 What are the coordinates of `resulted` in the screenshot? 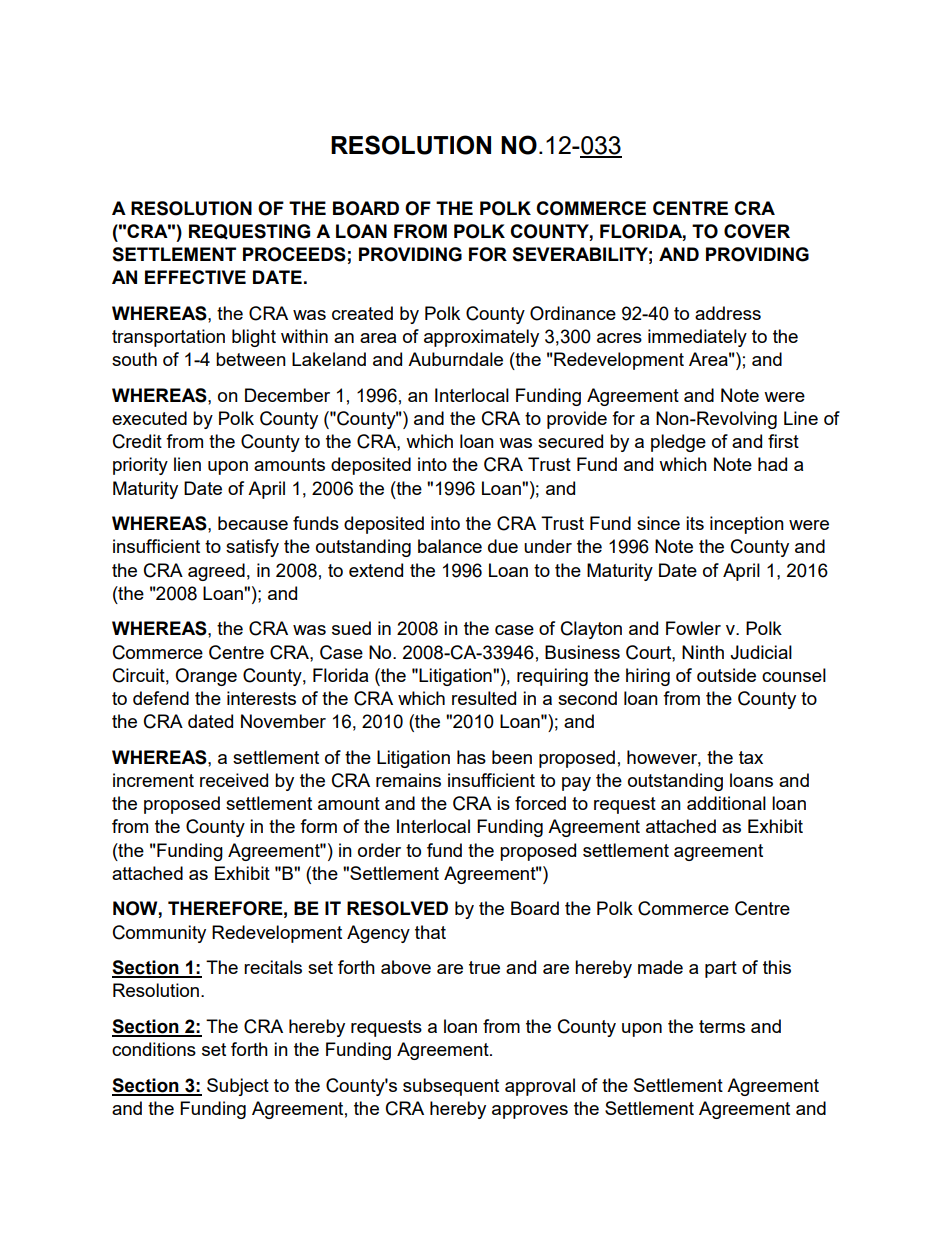 It's located at (484, 698).
